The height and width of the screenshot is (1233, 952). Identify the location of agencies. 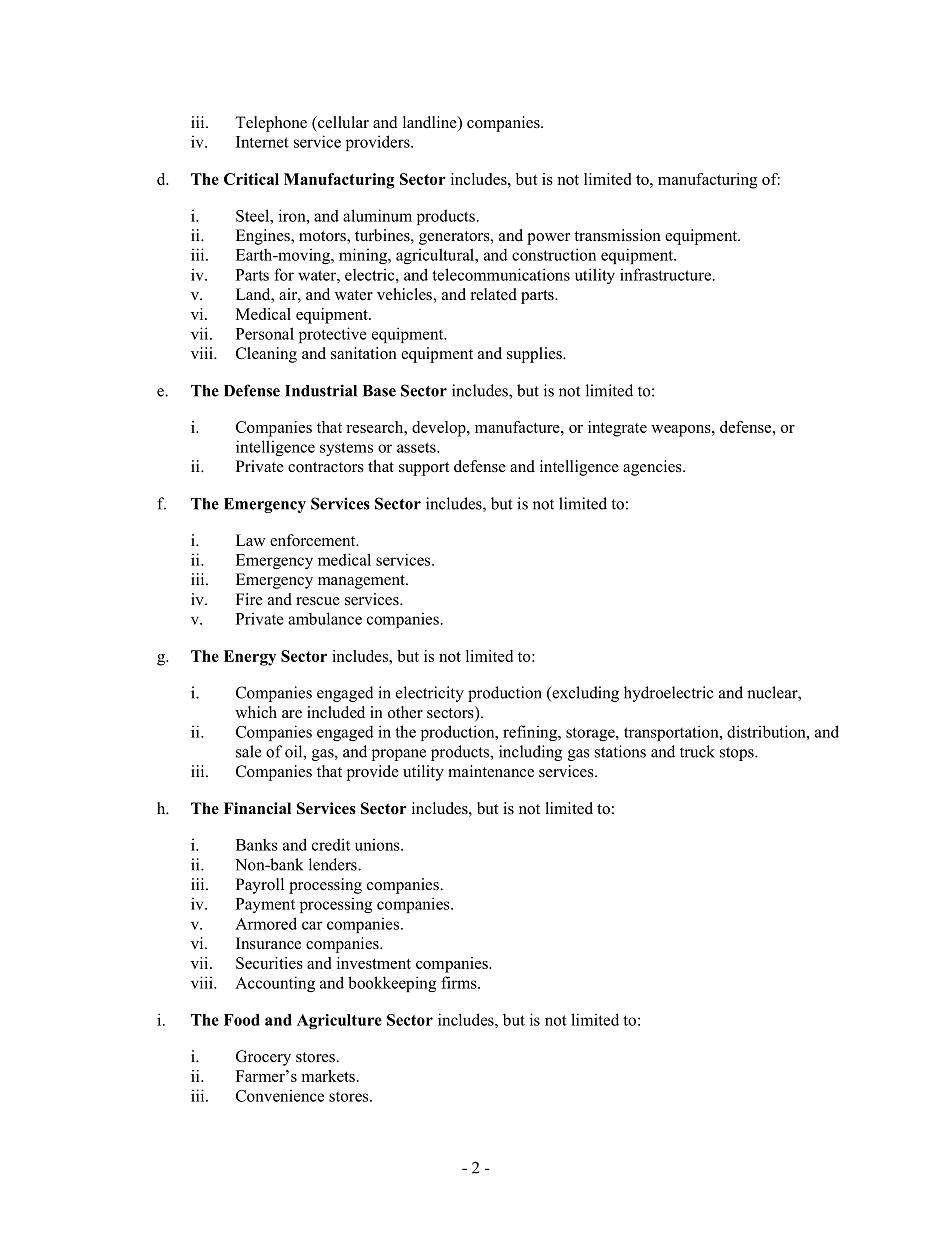
(653, 468).
